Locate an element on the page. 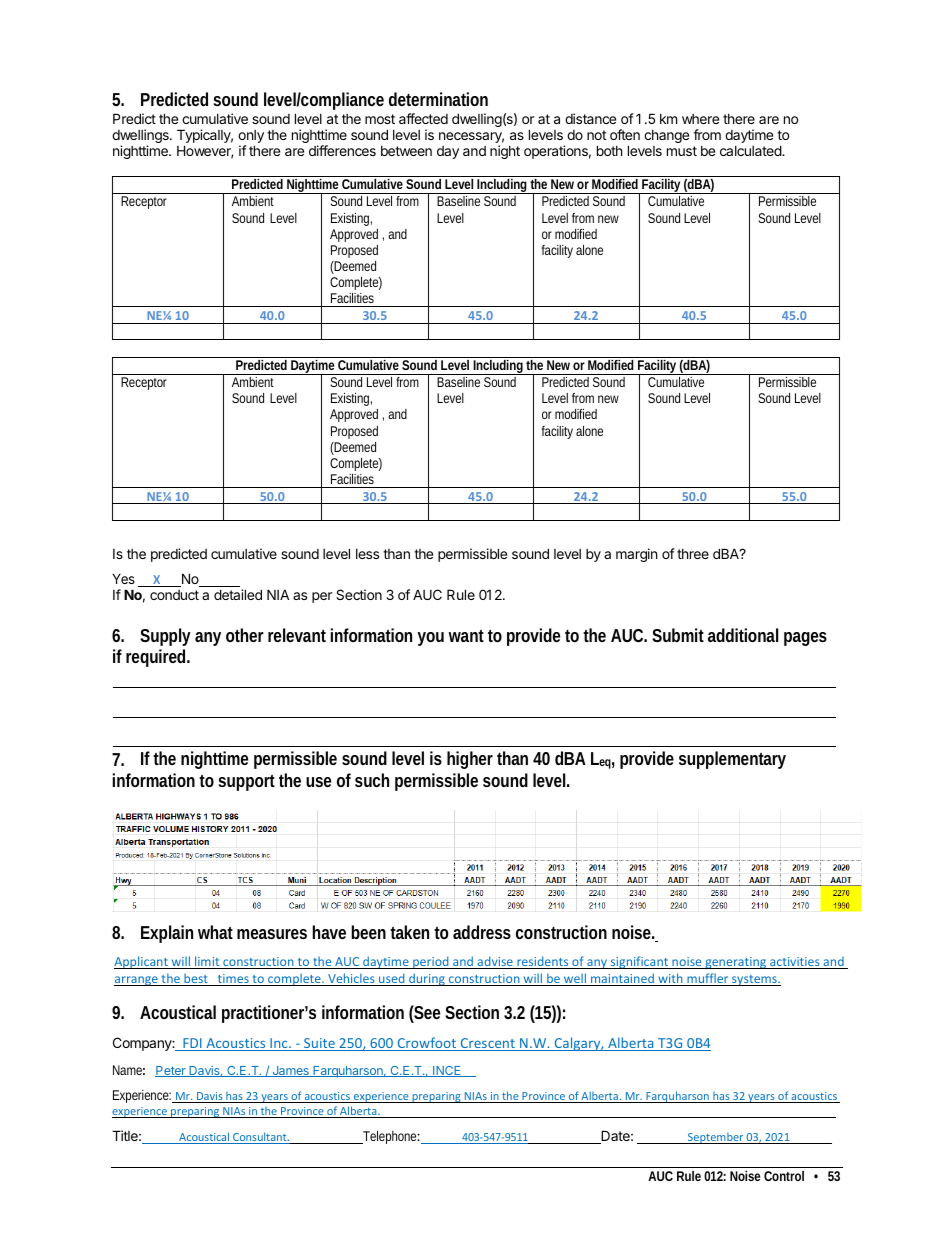  what is located at coordinates (215, 932).
